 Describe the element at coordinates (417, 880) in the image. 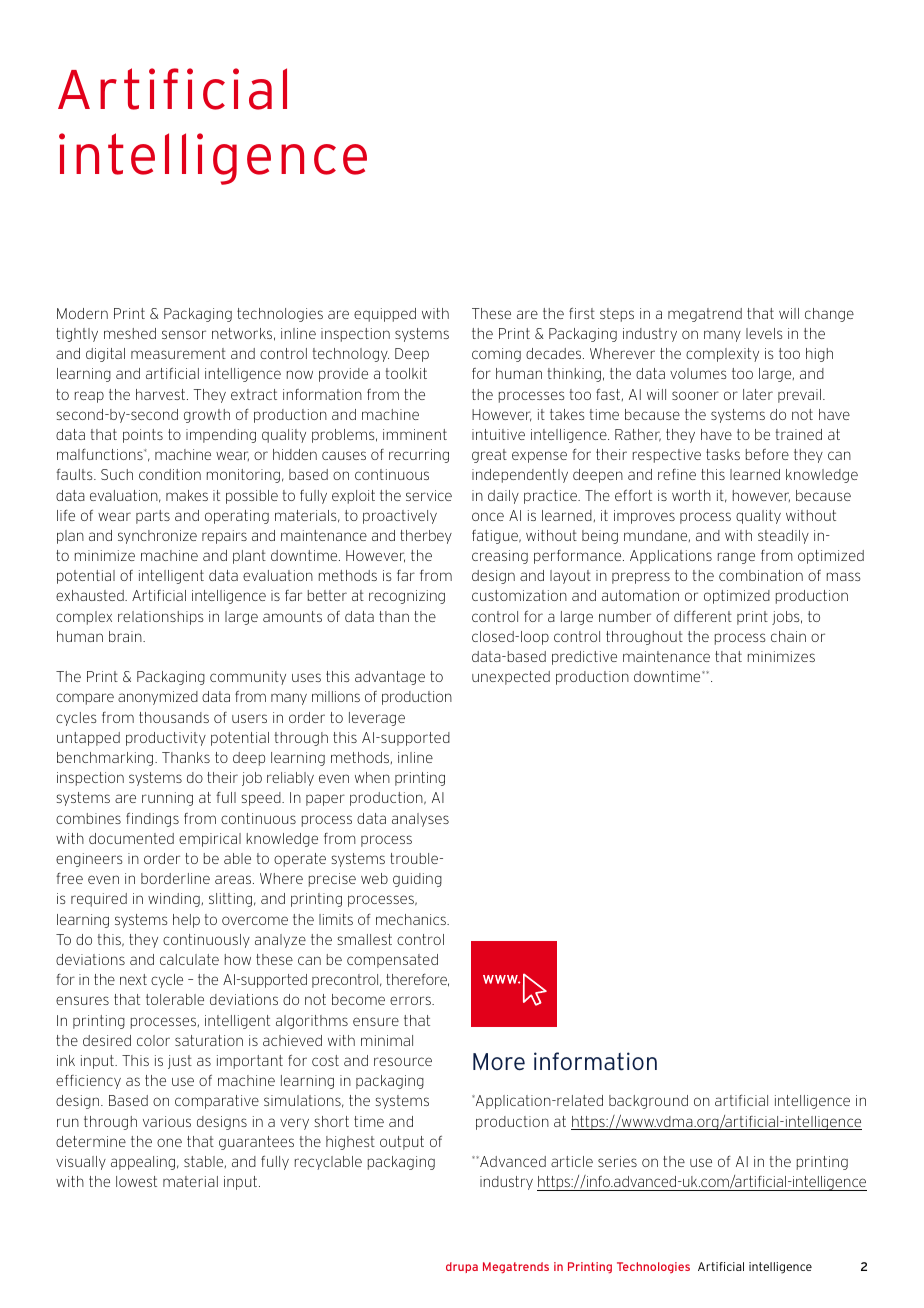

I see `guiding` at that location.
